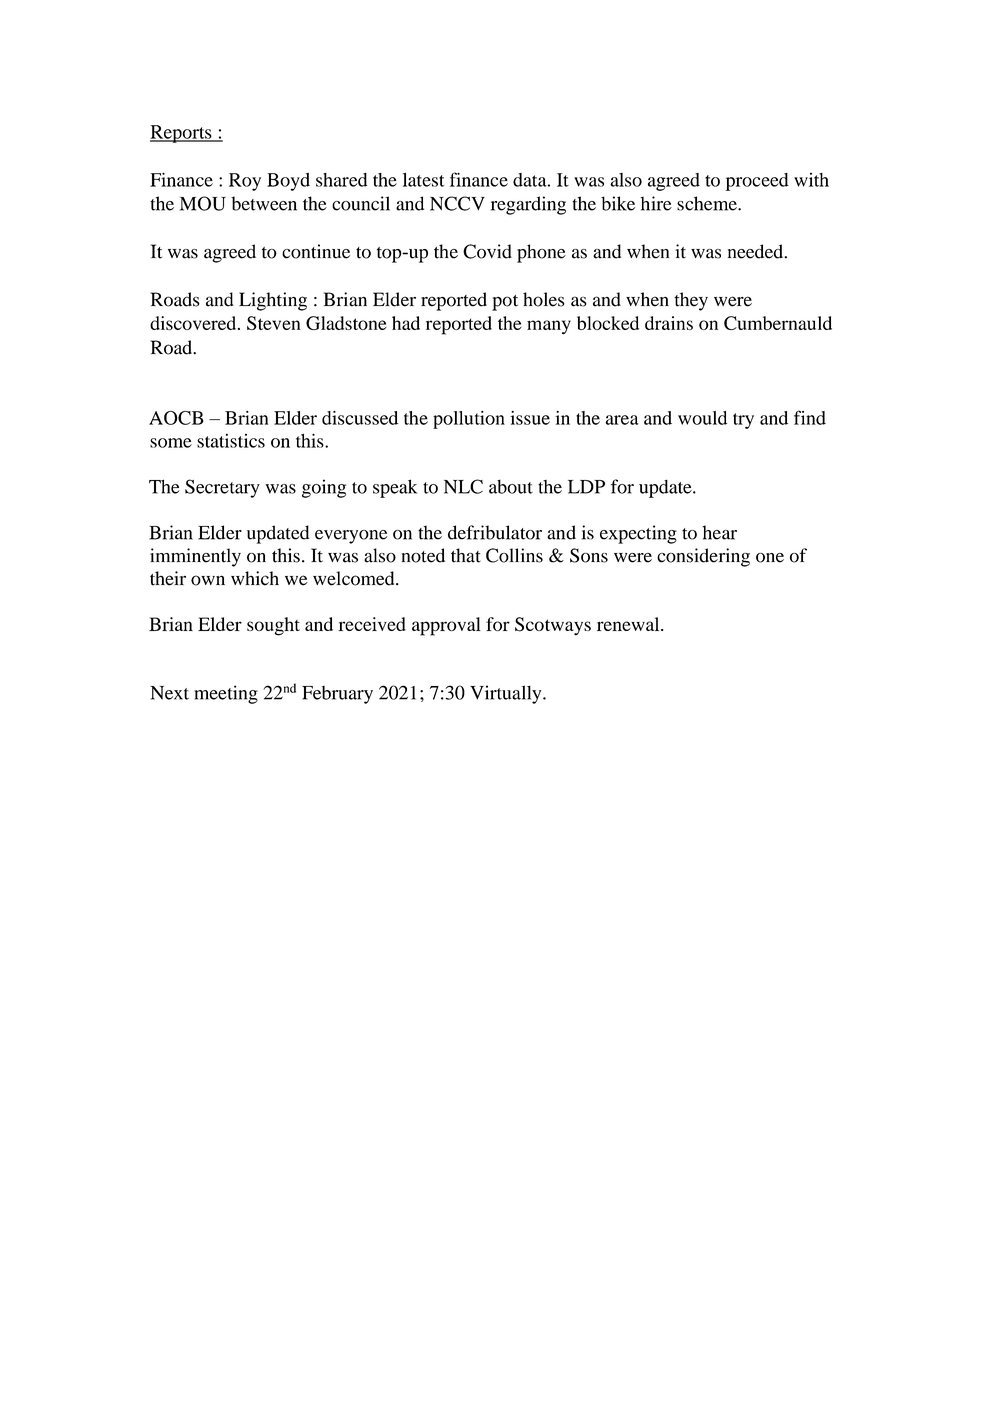  Describe the element at coordinates (743, 421) in the screenshot. I see `try` at that location.
